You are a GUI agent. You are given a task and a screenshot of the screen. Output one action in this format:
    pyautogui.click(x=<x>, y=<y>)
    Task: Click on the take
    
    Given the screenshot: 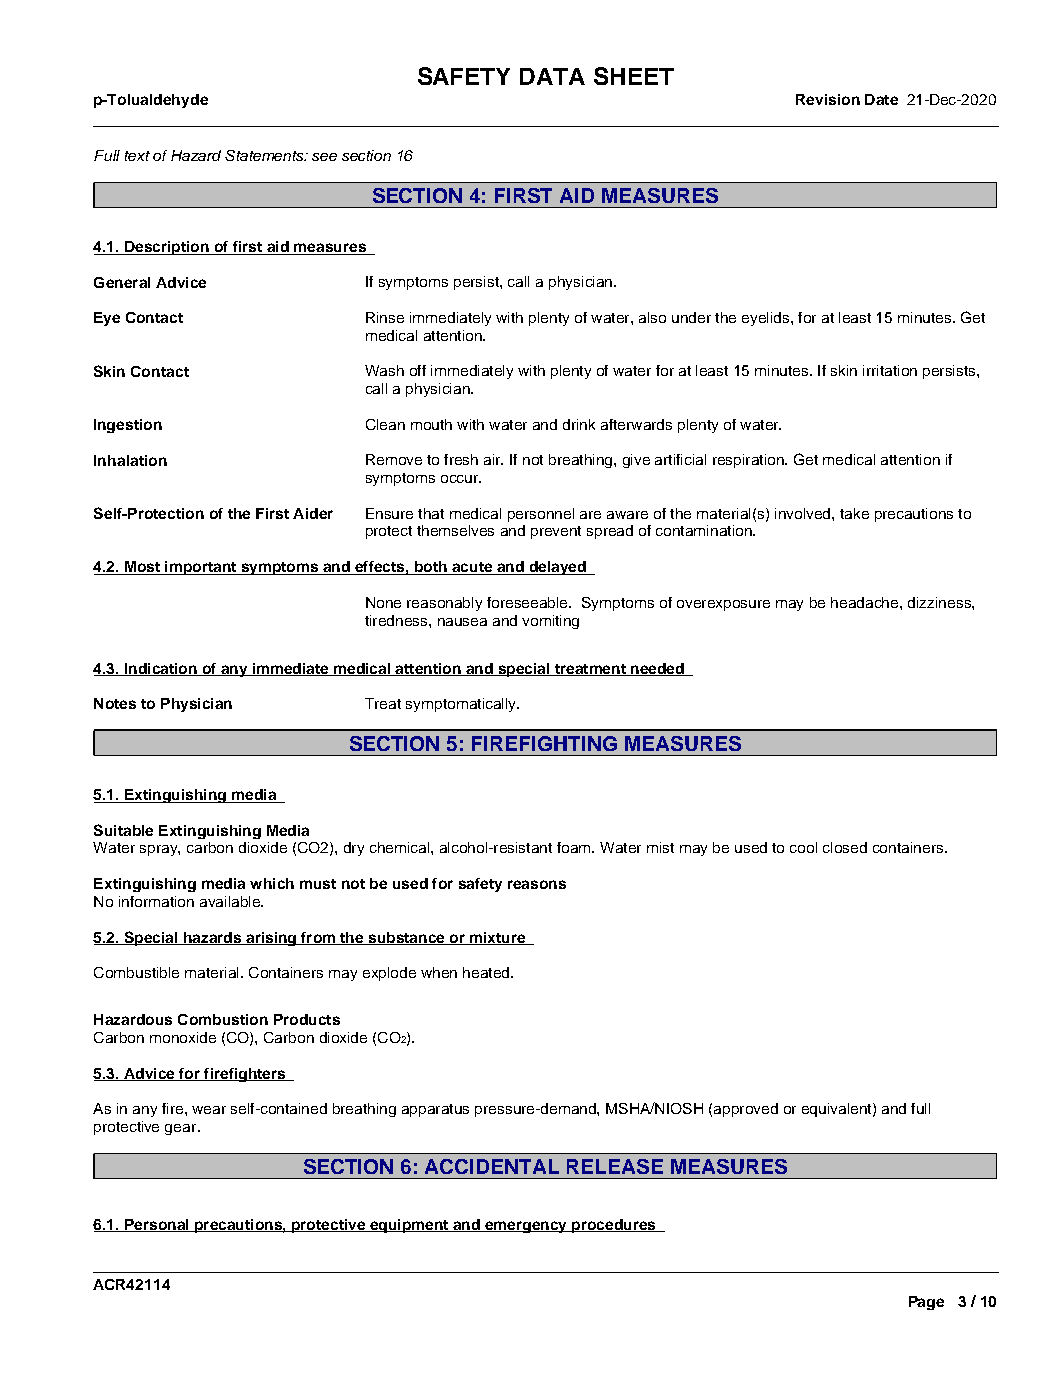 What is the action you would take?
    pyautogui.click(x=854, y=513)
